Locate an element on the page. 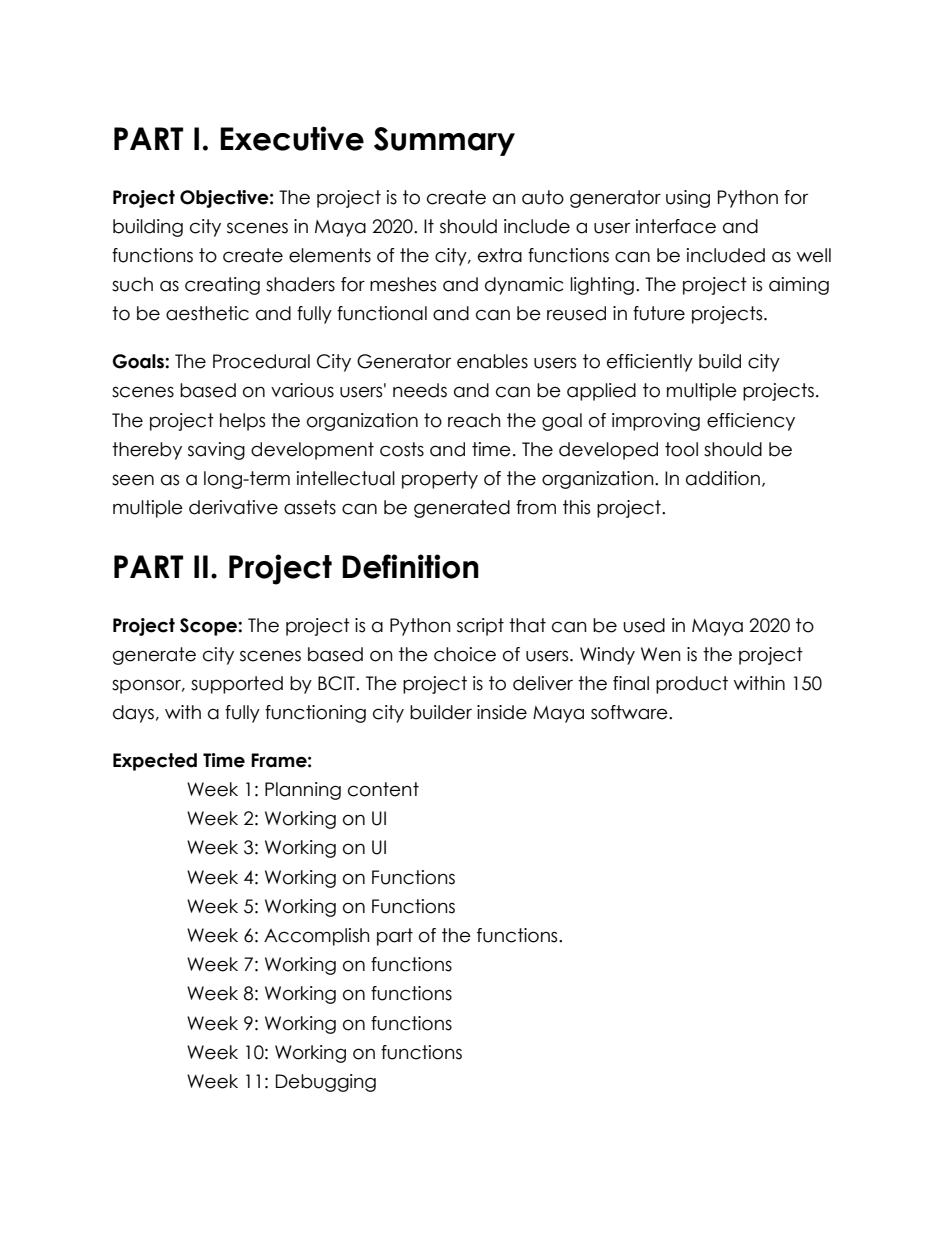 The width and height of the image is (952, 1233). Summary is located at coordinates (444, 141).
